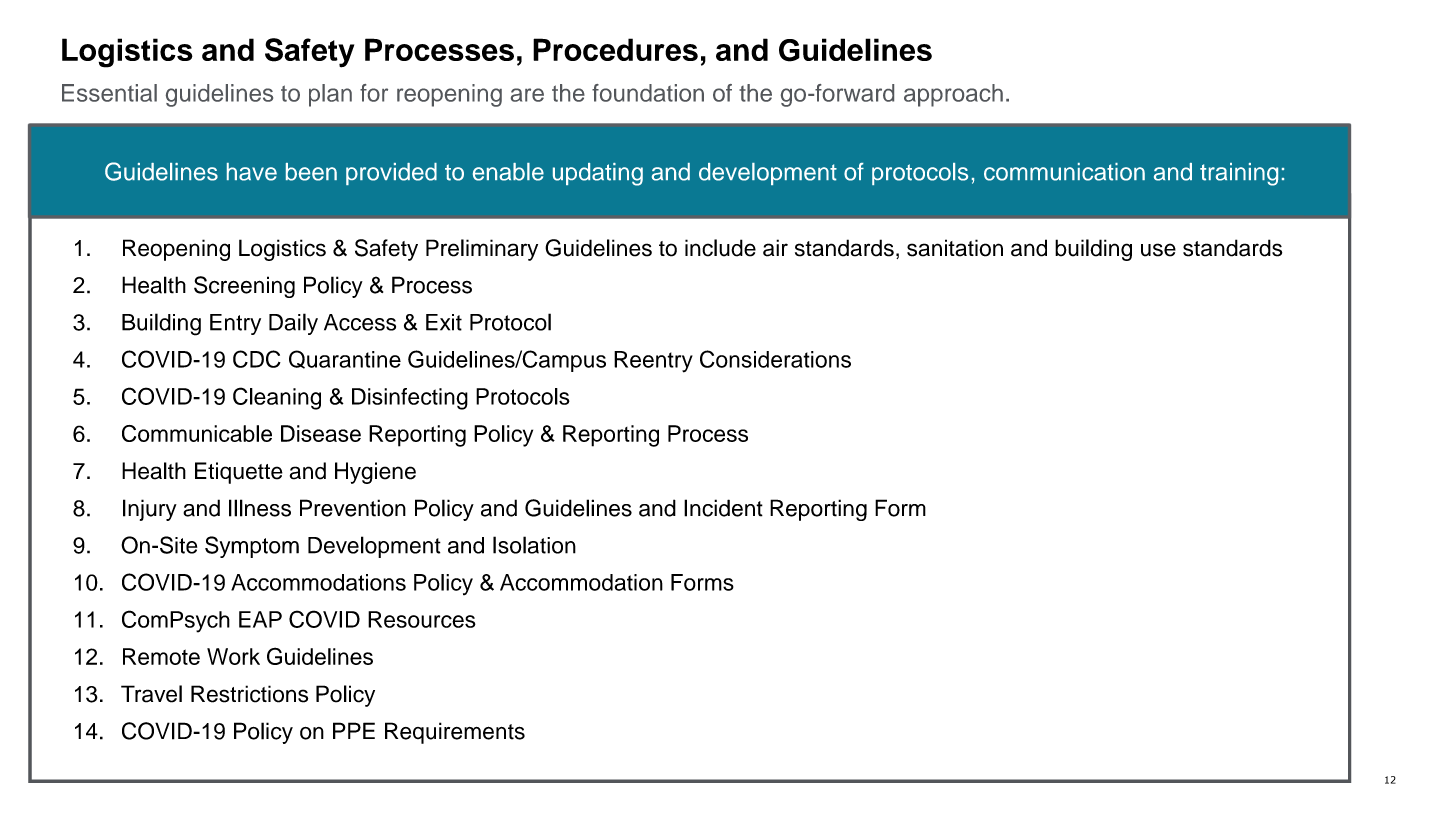 Image resolution: width=1456 pixels, height=819 pixels. What do you see at coordinates (723, 508) in the screenshot?
I see `Incident` at bounding box center [723, 508].
